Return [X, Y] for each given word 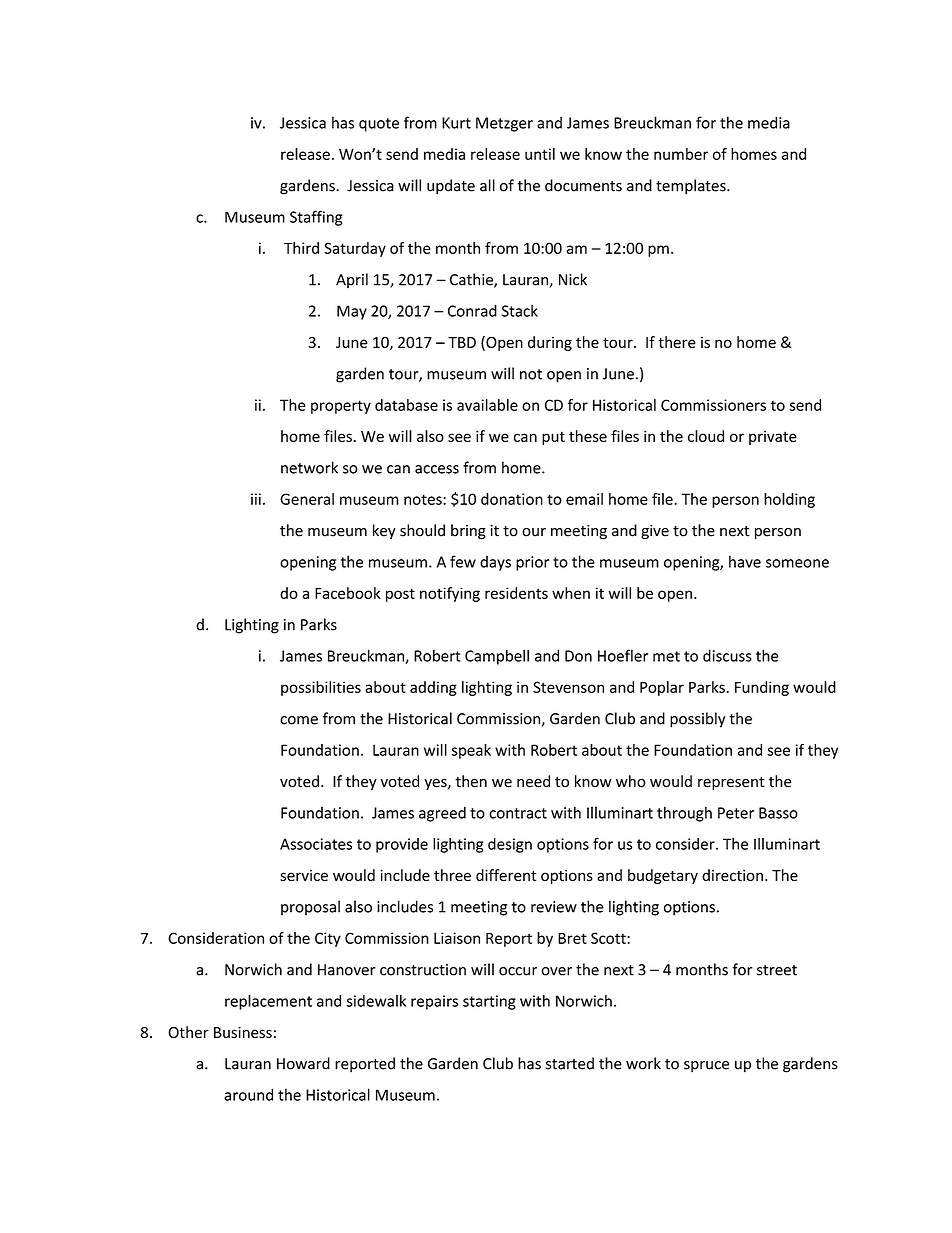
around [248, 1094]
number [681, 154]
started [570, 1063]
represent [731, 783]
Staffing [316, 218]
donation [512, 499]
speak [471, 751]
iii [256, 499]
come [299, 720]
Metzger [504, 124]
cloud [706, 436]
